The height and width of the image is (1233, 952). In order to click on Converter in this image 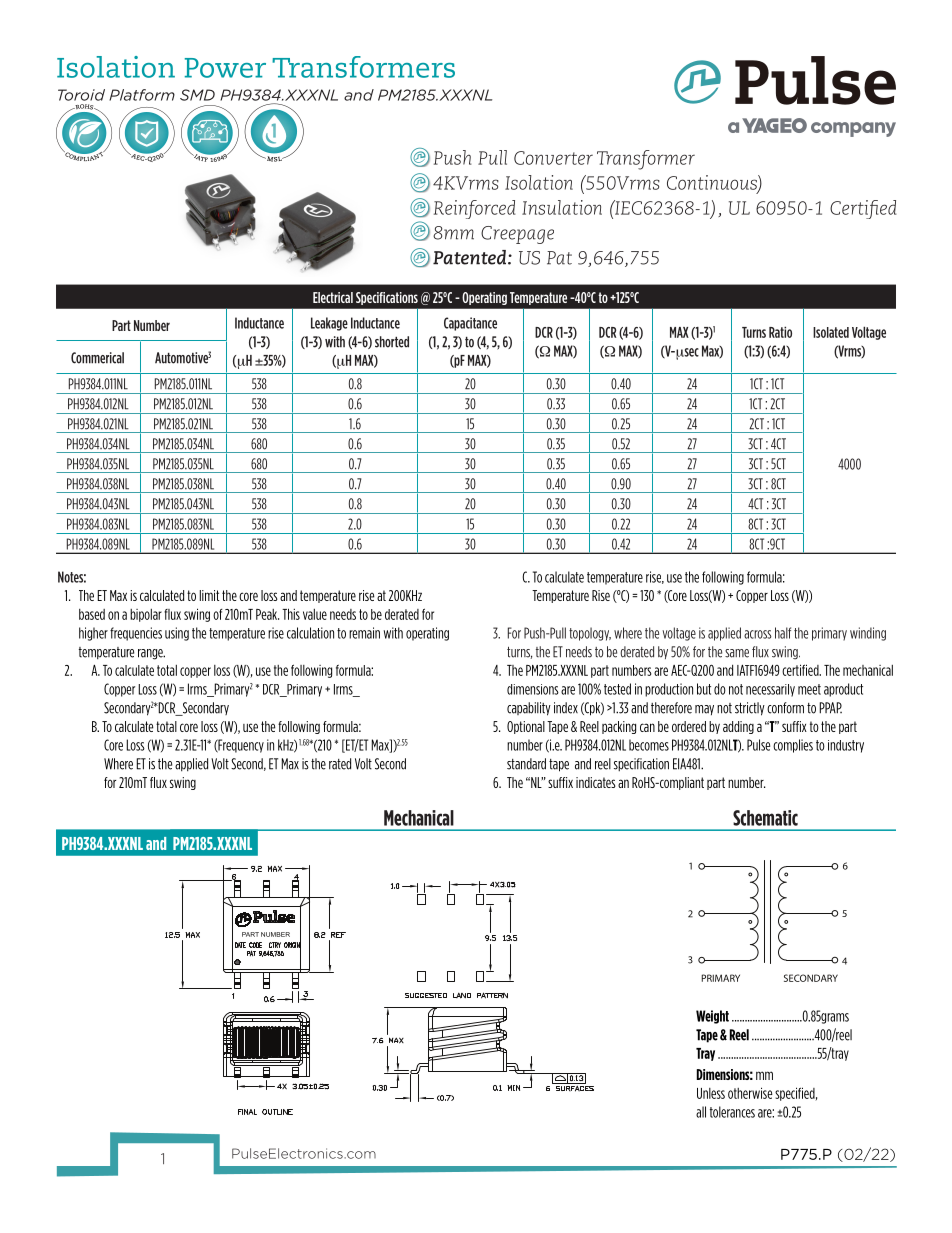, I will do `click(553, 158)`.
